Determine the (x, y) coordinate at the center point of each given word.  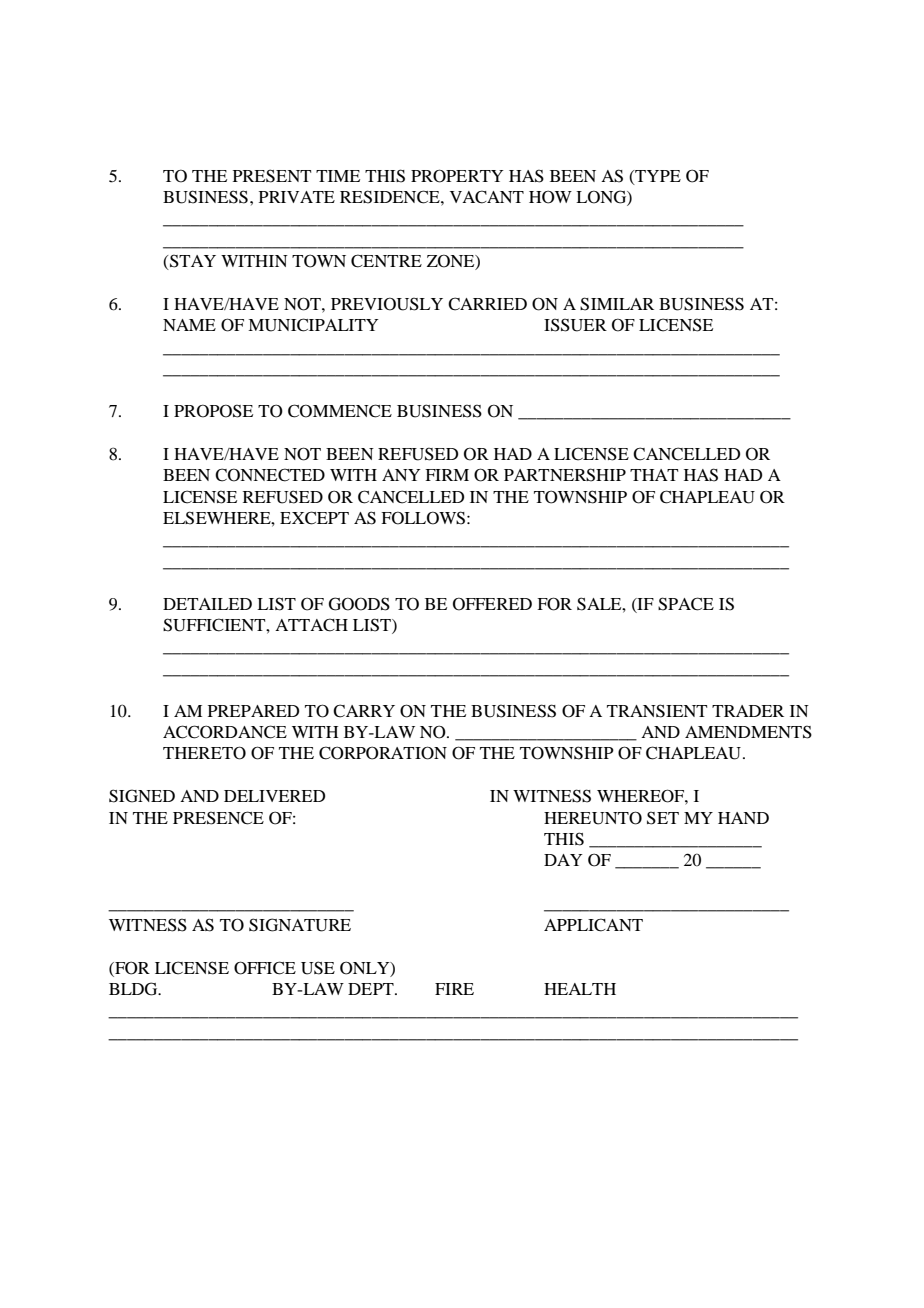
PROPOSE (213, 411)
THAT (654, 475)
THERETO (204, 753)
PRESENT (272, 176)
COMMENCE (340, 411)
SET (663, 818)
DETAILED (207, 604)
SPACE (686, 604)
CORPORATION (383, 753)
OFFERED (492, 604)
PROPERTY (457, 176)
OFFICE (265, 968)
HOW (550, 197)
